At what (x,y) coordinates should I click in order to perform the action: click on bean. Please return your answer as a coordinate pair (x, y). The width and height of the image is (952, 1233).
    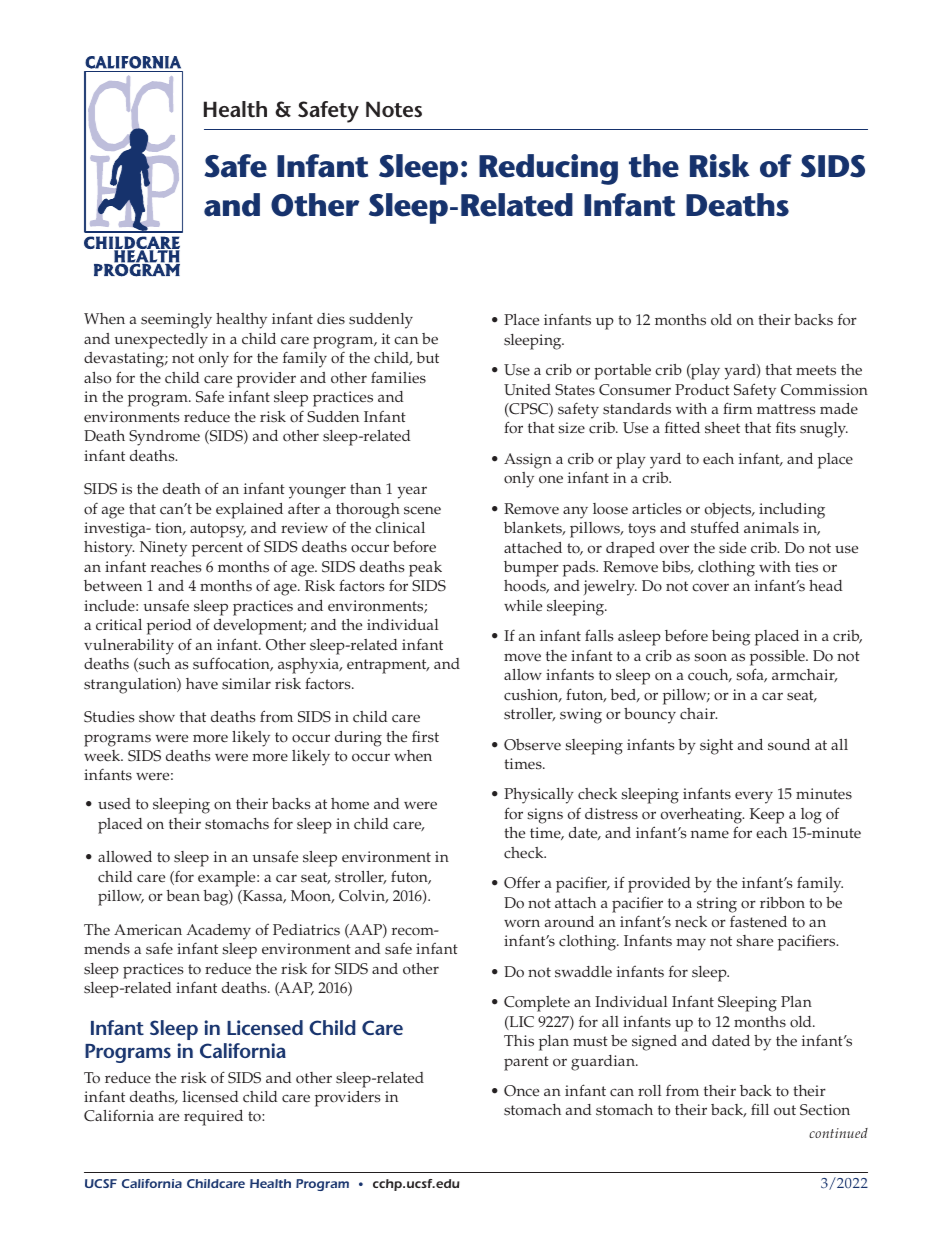
    Looking at the image, I should click on (183, 896).
